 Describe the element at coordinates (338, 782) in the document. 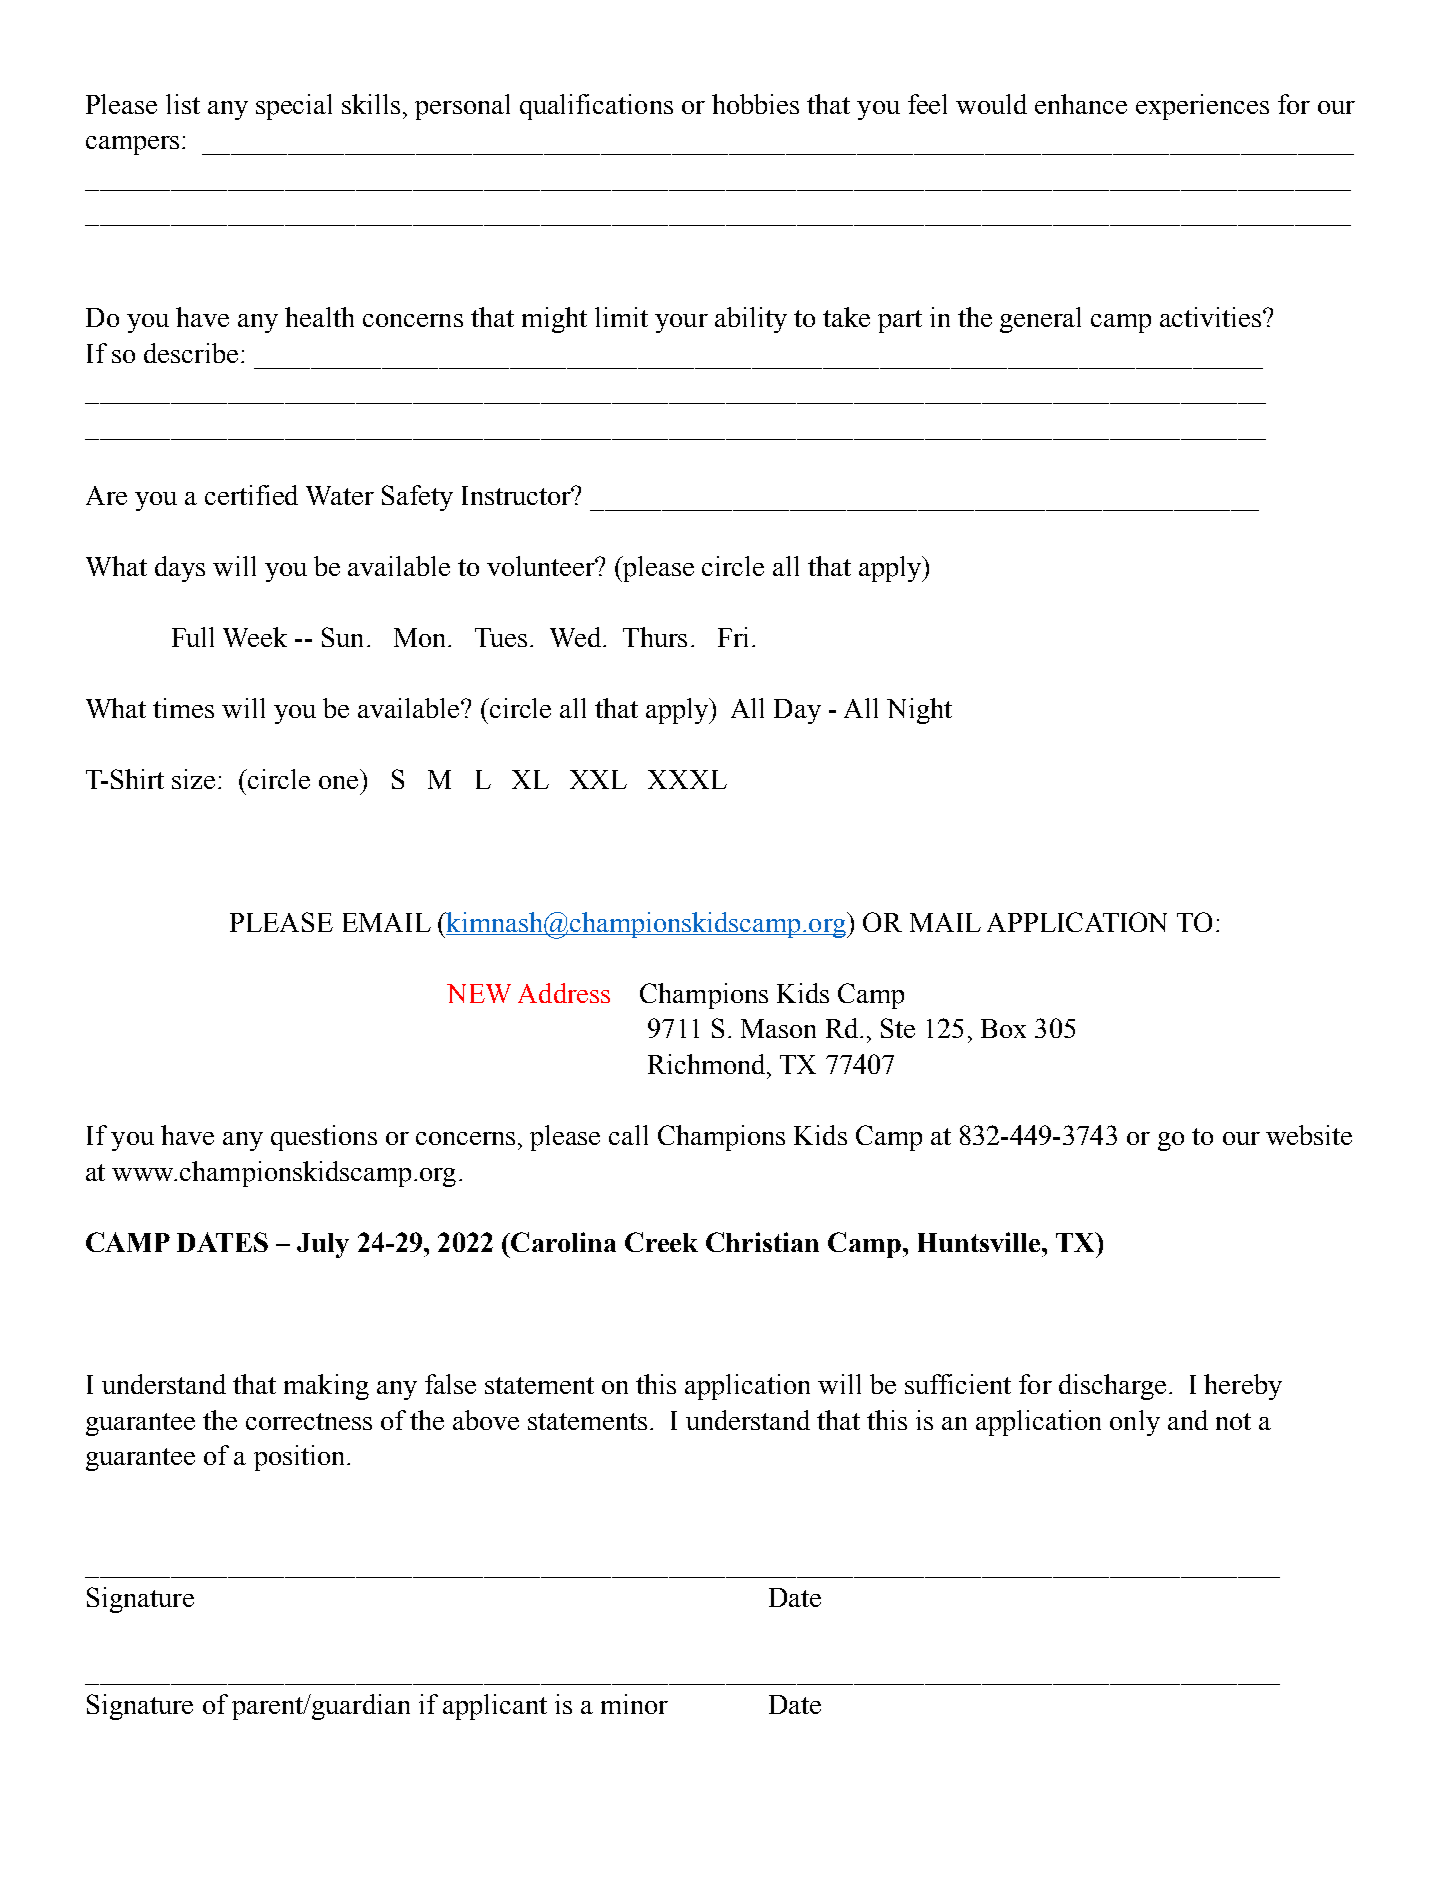

I see `one` at that location.
